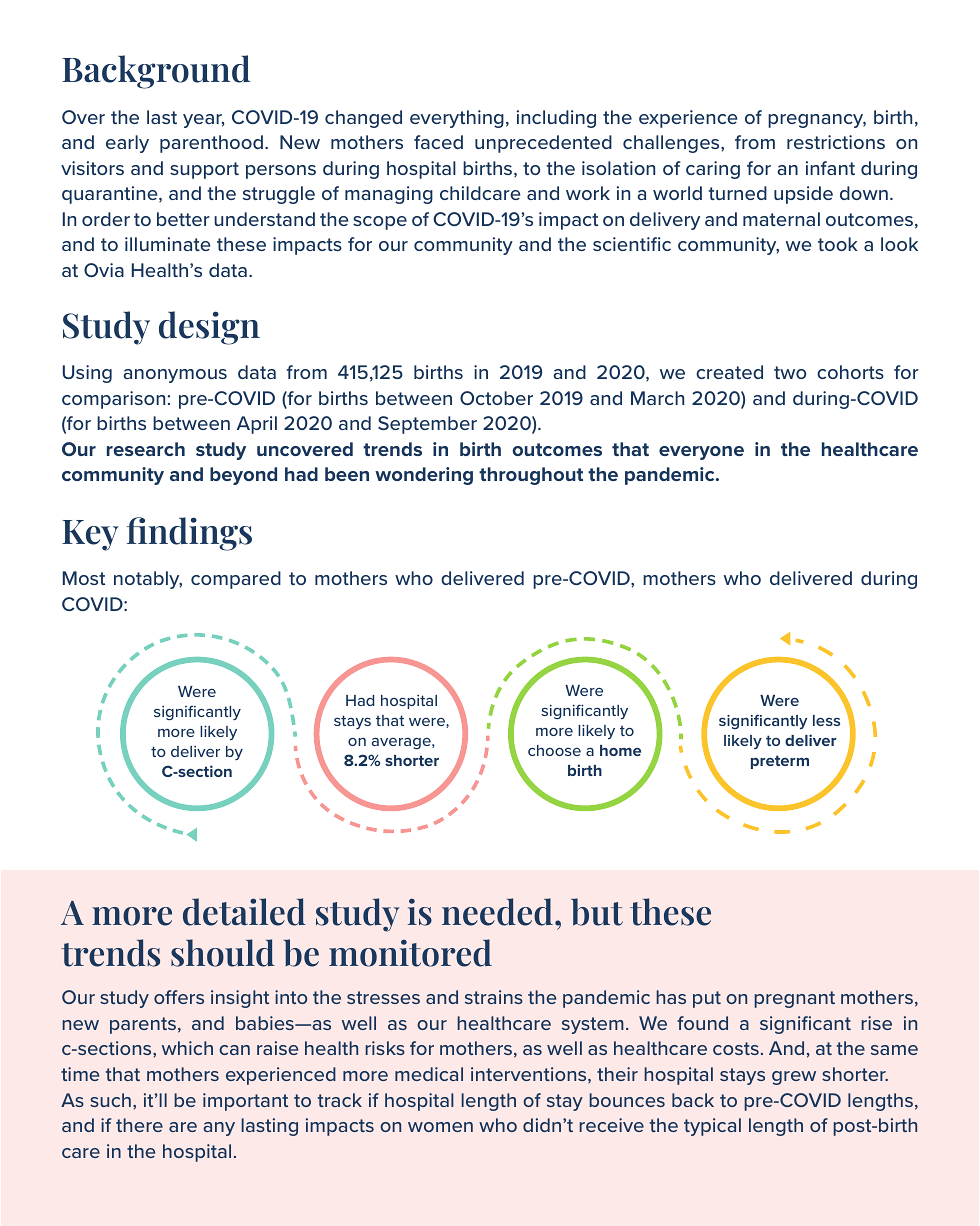 This screenshot has width=980, height=1226. Describe the element at coordinates (211, 144) in the screenshot. I see `parenthood` at that location.
